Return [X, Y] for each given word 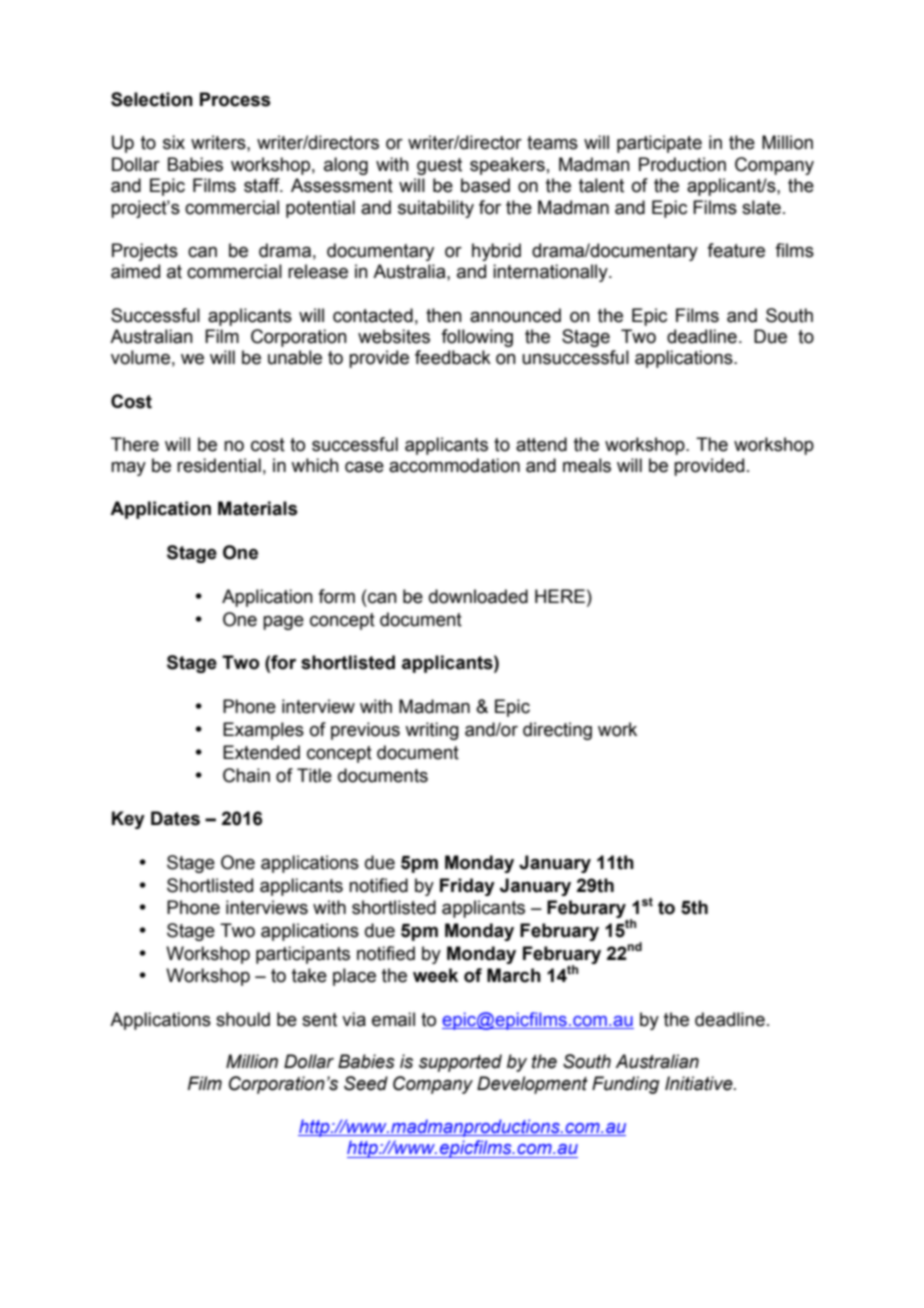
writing [432, 731]
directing [557, 731]
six [174, 142]
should [243, 1019]
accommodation [454, 465]
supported [460, 1063]
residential [219, 465]
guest [439, 166]
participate [659, 144]
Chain [246, 775]
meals [587, 465]
